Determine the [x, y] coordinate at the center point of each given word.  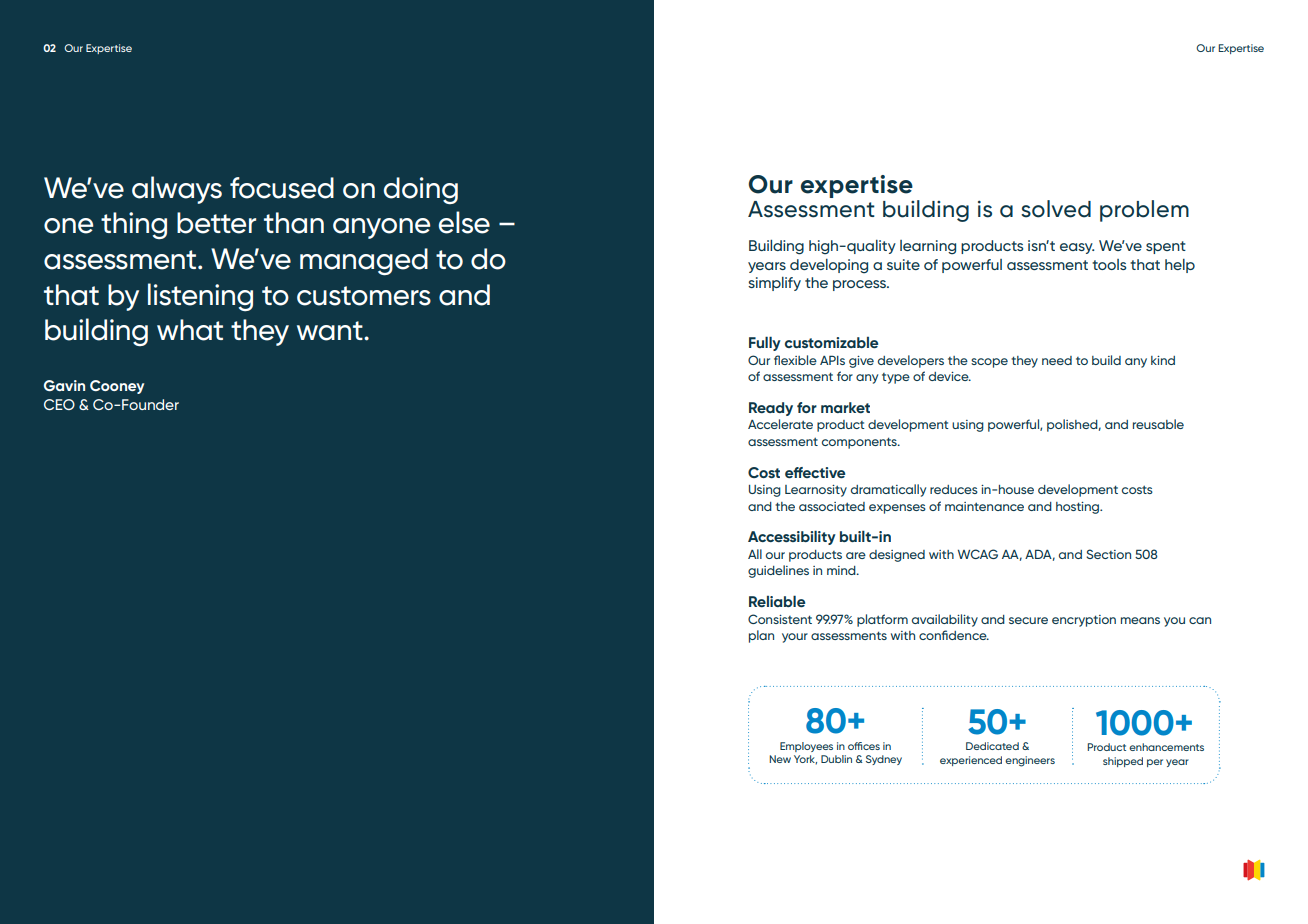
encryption [1084, 621]
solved [1056, 209]
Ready [771, 409]
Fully [765, 343]
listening [200, 297]
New [780, 759]
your [795, 638]
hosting [1079, 508]
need [1057, 360]
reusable [1158, 424]
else [464, 222]
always [177, 190]
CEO [59, 404]
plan [761, 636]
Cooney [117, 387]
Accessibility [792, 537]
